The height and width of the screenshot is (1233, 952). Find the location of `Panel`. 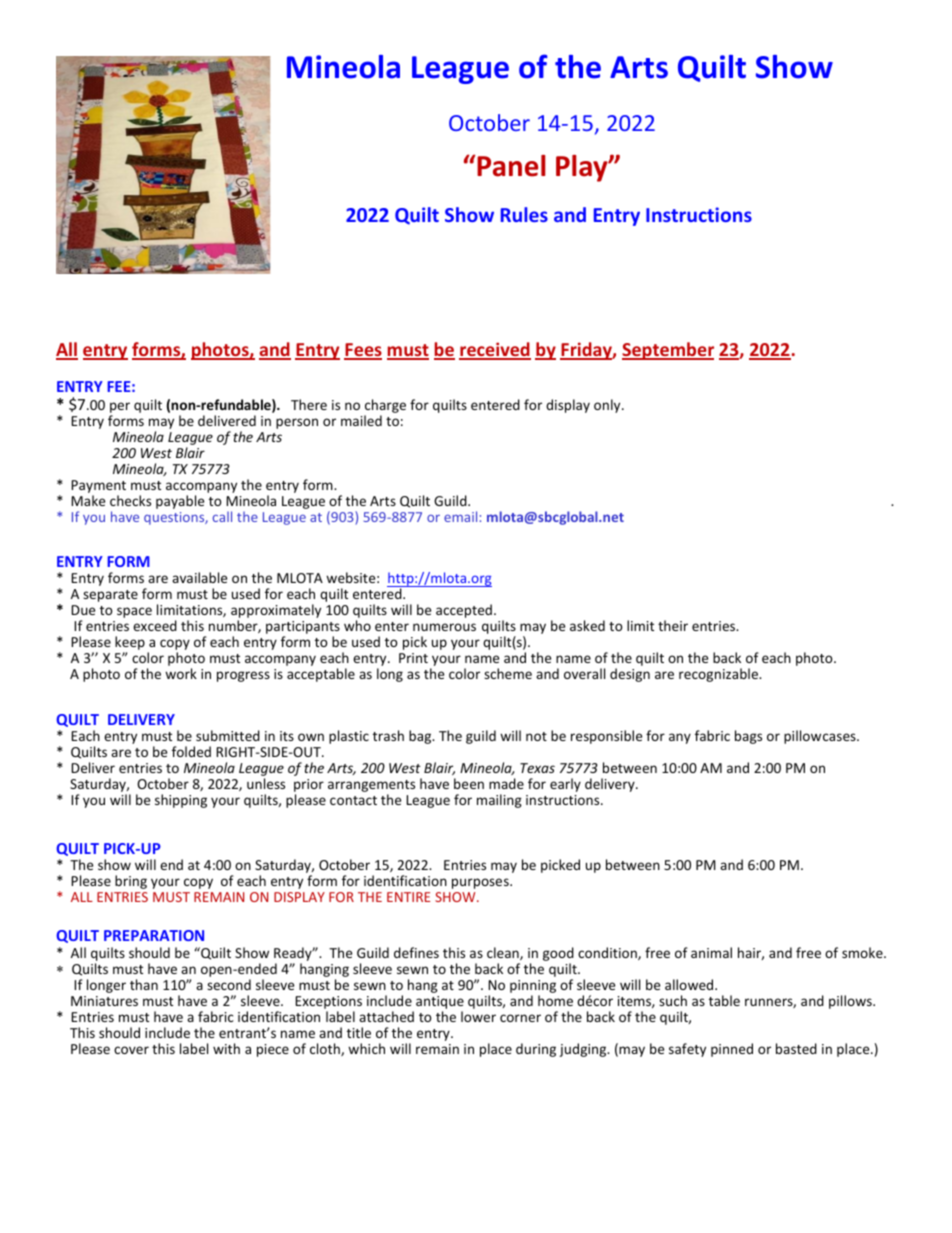

Panel is located at coordinates (511, 166).
